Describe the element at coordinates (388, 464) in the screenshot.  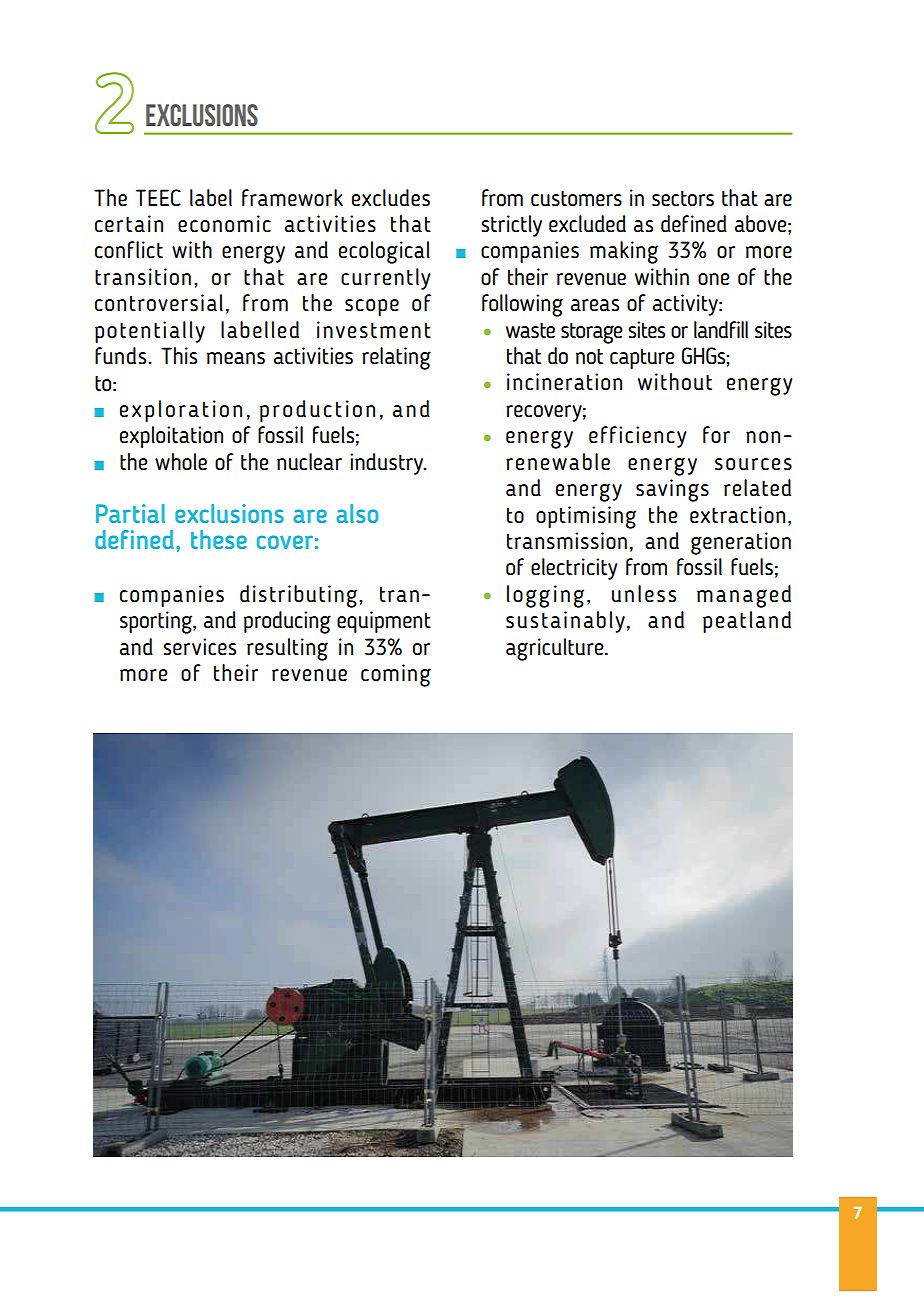
I see `industry` at that location.
